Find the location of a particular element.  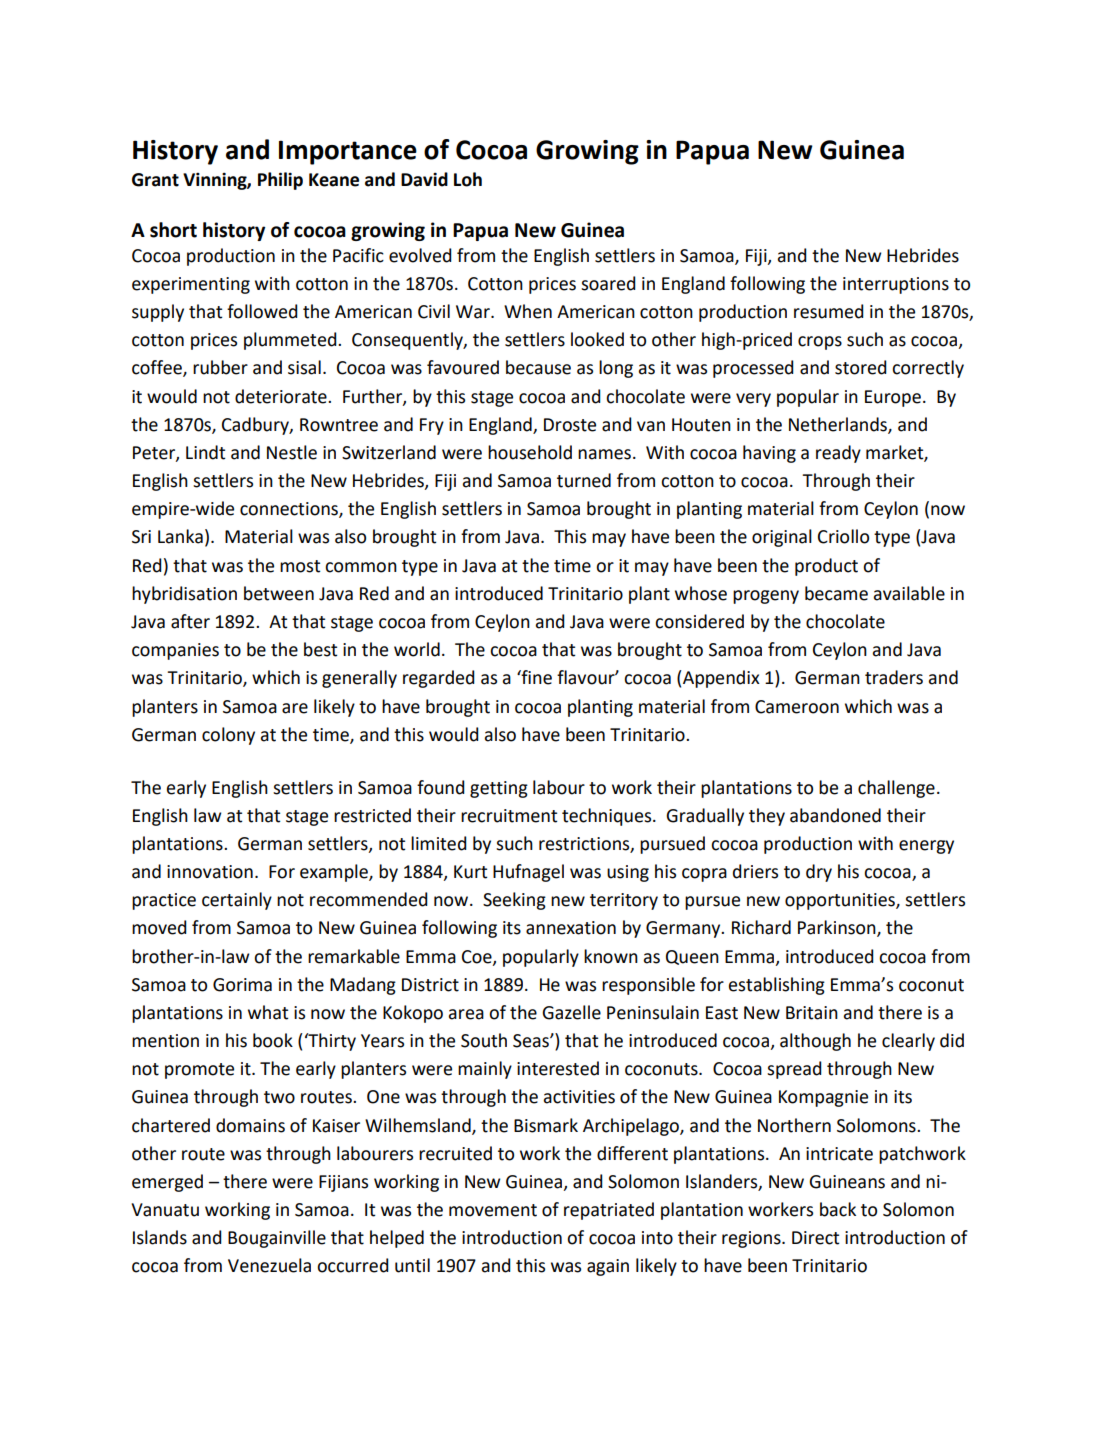

Cameroon is located at coordinates (797, 707).
